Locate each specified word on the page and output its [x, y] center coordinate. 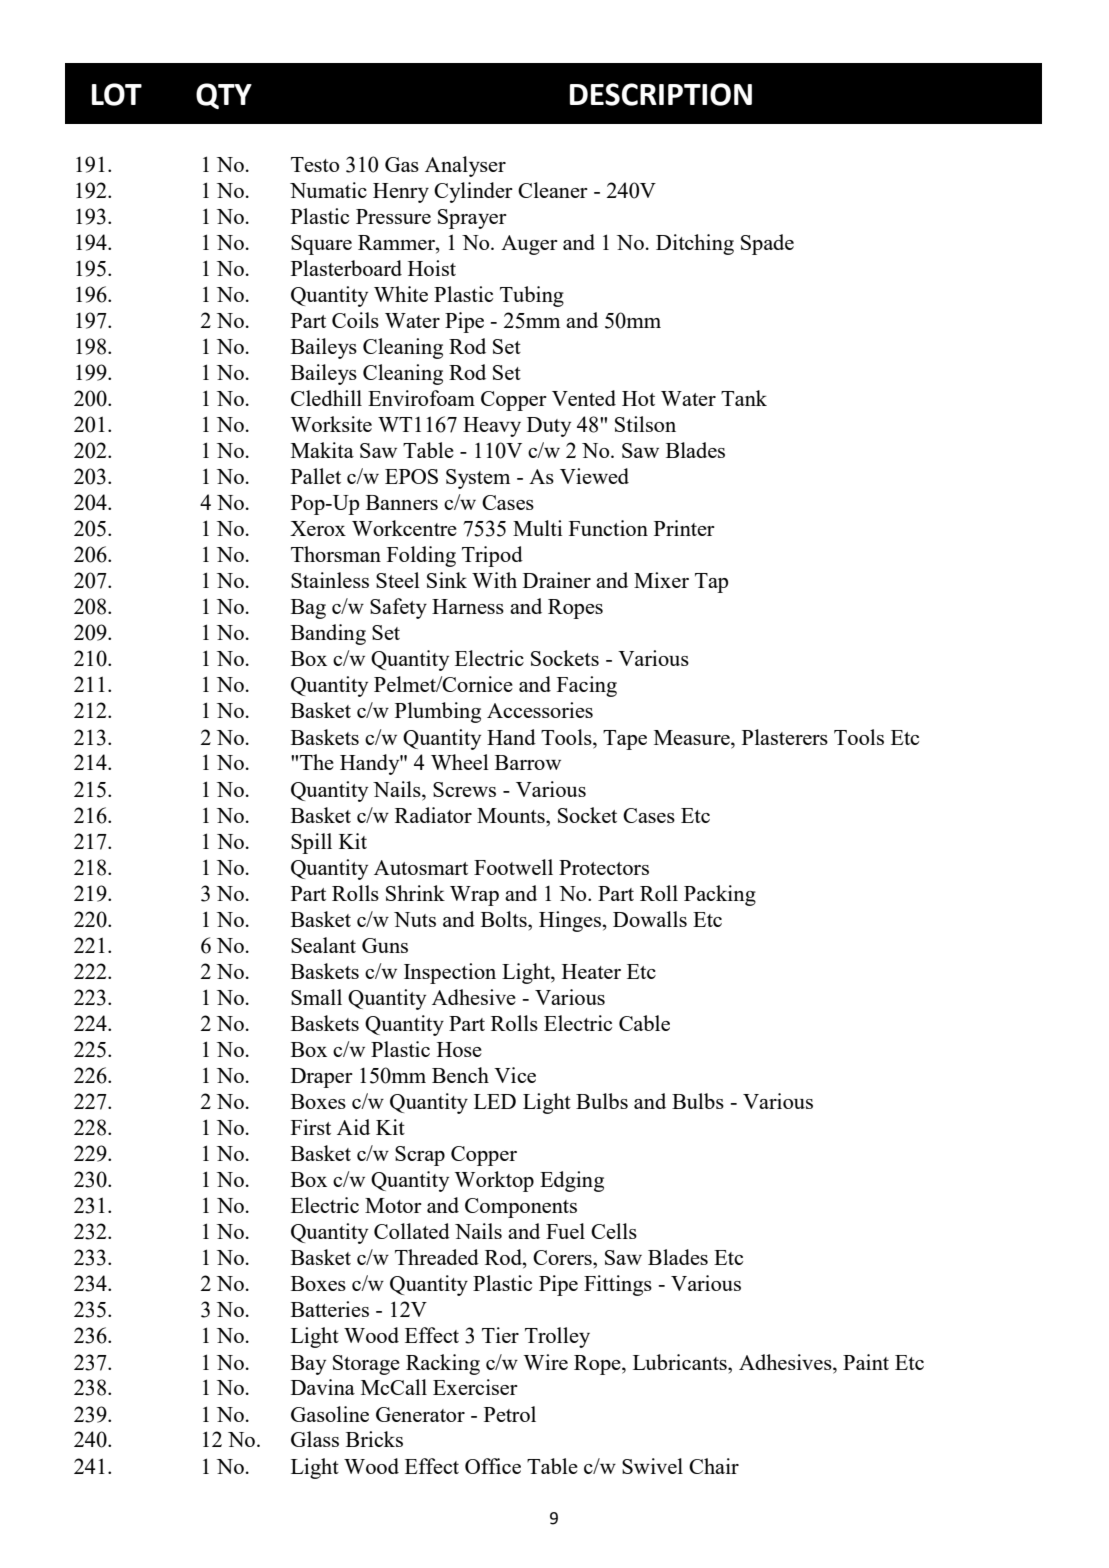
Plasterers [785, 737]
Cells [614, 1231]
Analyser [465, 166]
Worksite [331, 424]
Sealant [323, 945]
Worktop [494, 1181]
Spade [767, 244]
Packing [720, 895]
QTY [224, 96]
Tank [744, 398]
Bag [308, 609]
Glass [315, 1439]
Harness [468, 606]
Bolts [505, 919]
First [311, 1127]
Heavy [492, 427]
